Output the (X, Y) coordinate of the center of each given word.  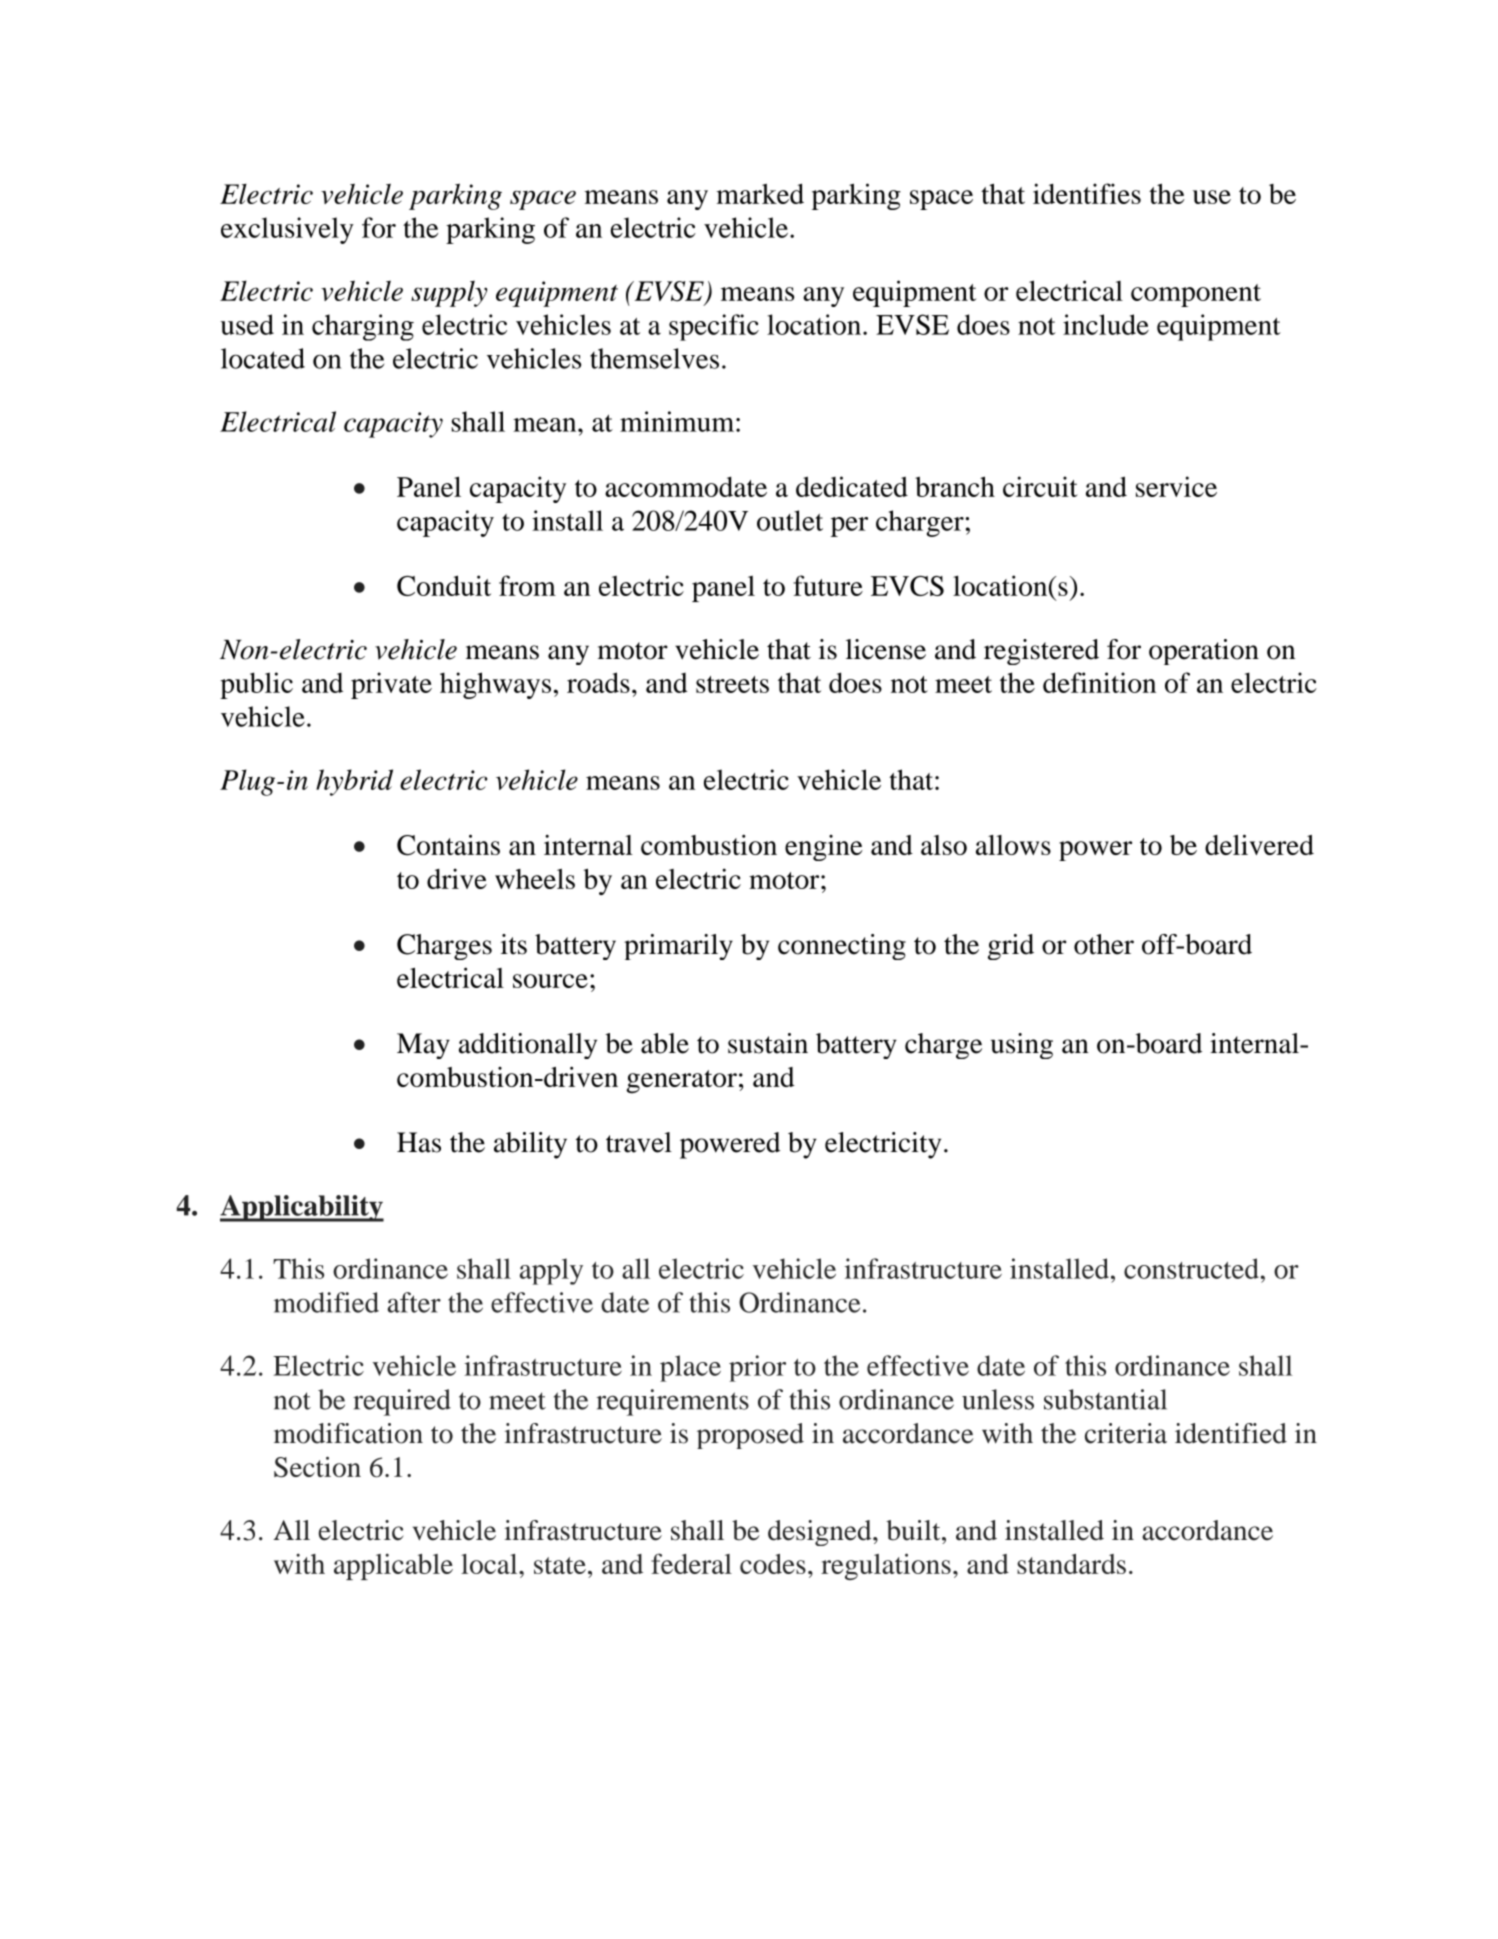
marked (760, 194)
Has (419, 1142)
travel (639, 1142)
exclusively (287, 230)
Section (317, 1467)
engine (824, 848)
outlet (790, 520)
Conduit (444, 585)
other (1104, 944)
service (1176, 486)
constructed (1192, 1268)
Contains (448, 845)
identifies (1087, 193)
